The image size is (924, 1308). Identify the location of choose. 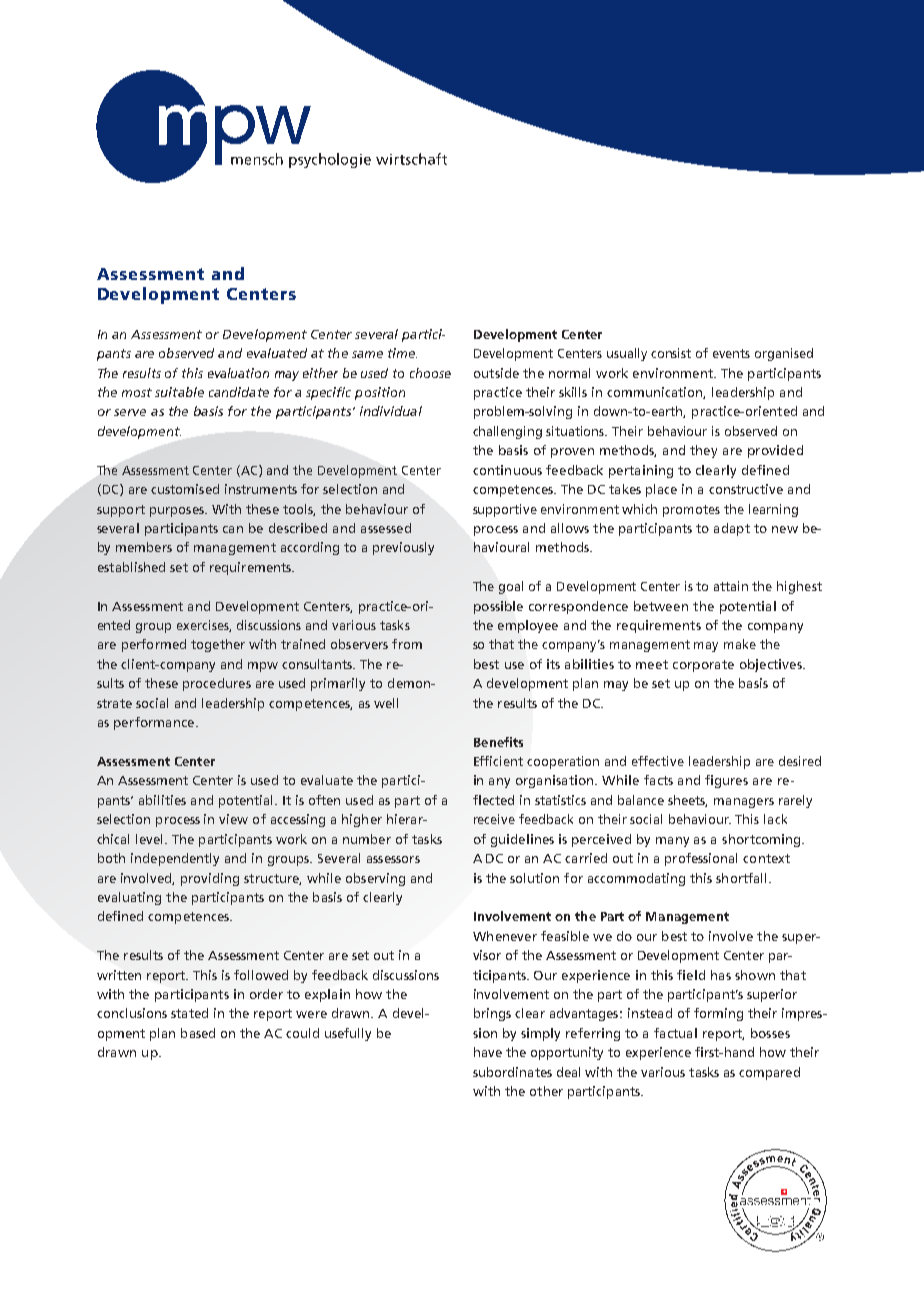
(430, 373).
